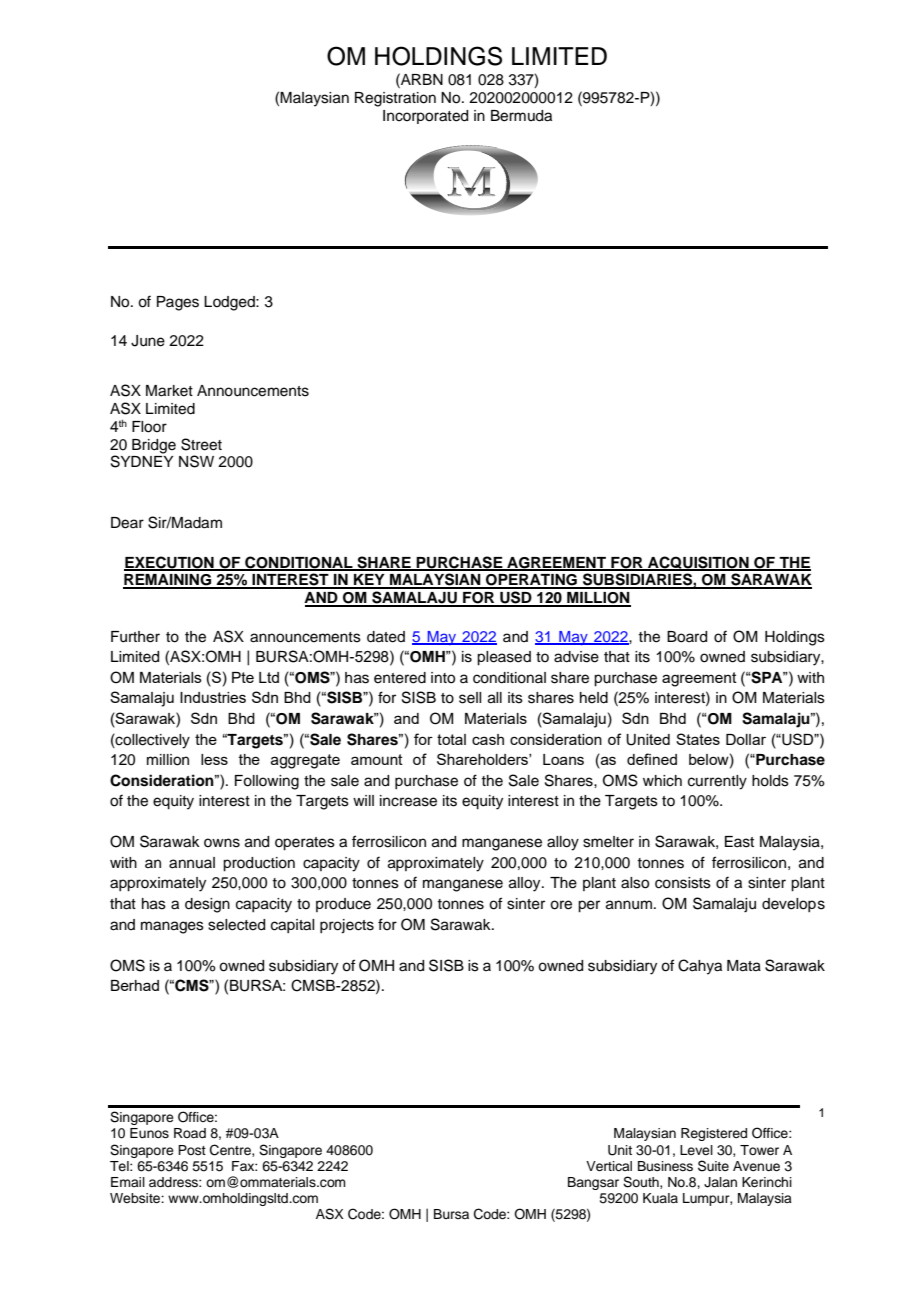 The image size is (924, 1308). What do you see at coordinates (192, 1150) in the screenshot?
I see `Post` at bounding box center [192, 1150].
